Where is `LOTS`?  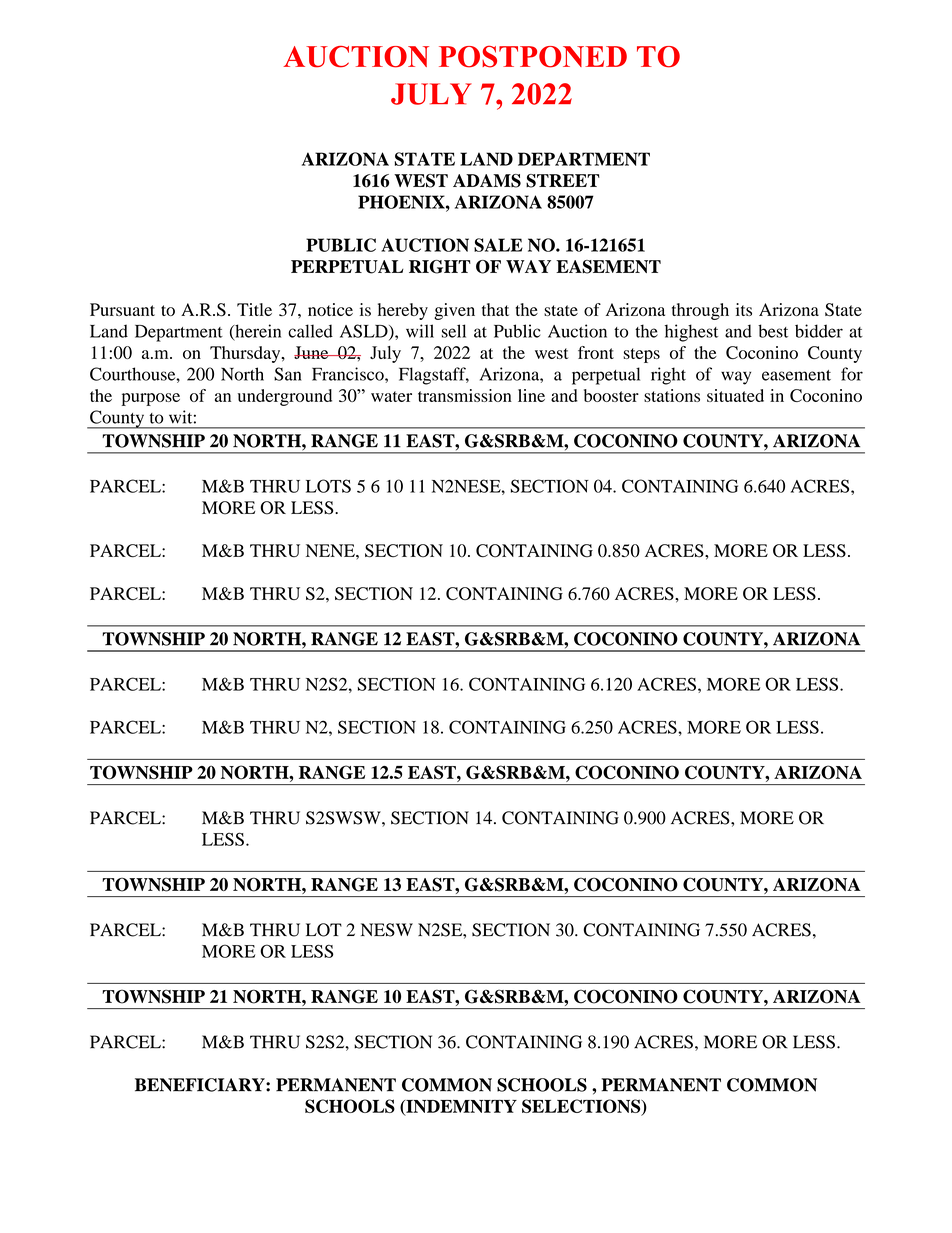 LOTS is located at coordinates (328, 486).
